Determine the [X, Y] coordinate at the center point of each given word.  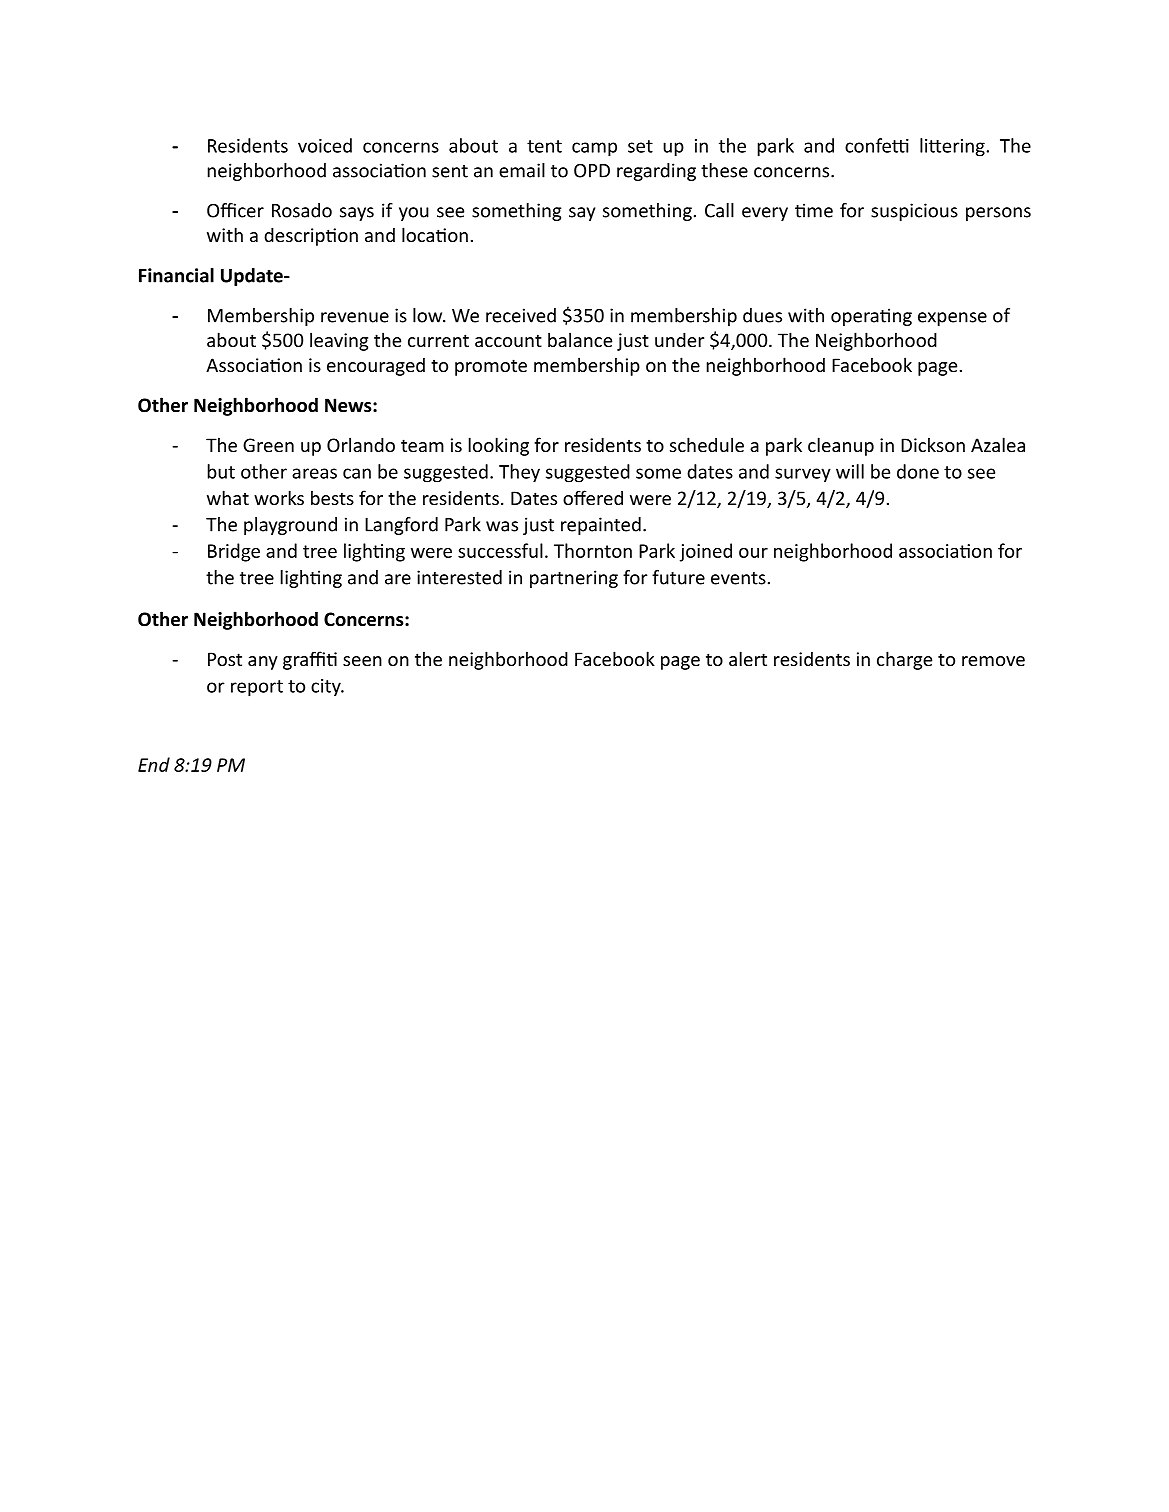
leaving [339, 341]
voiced [325, 145]
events [738, 578]
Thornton [593, 550]
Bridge [234, 552]
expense [952, 319]
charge [904, 660]
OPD [592, 170]
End [154, 764]
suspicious [914, 212]
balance [580, 339]
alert [748, 658]
